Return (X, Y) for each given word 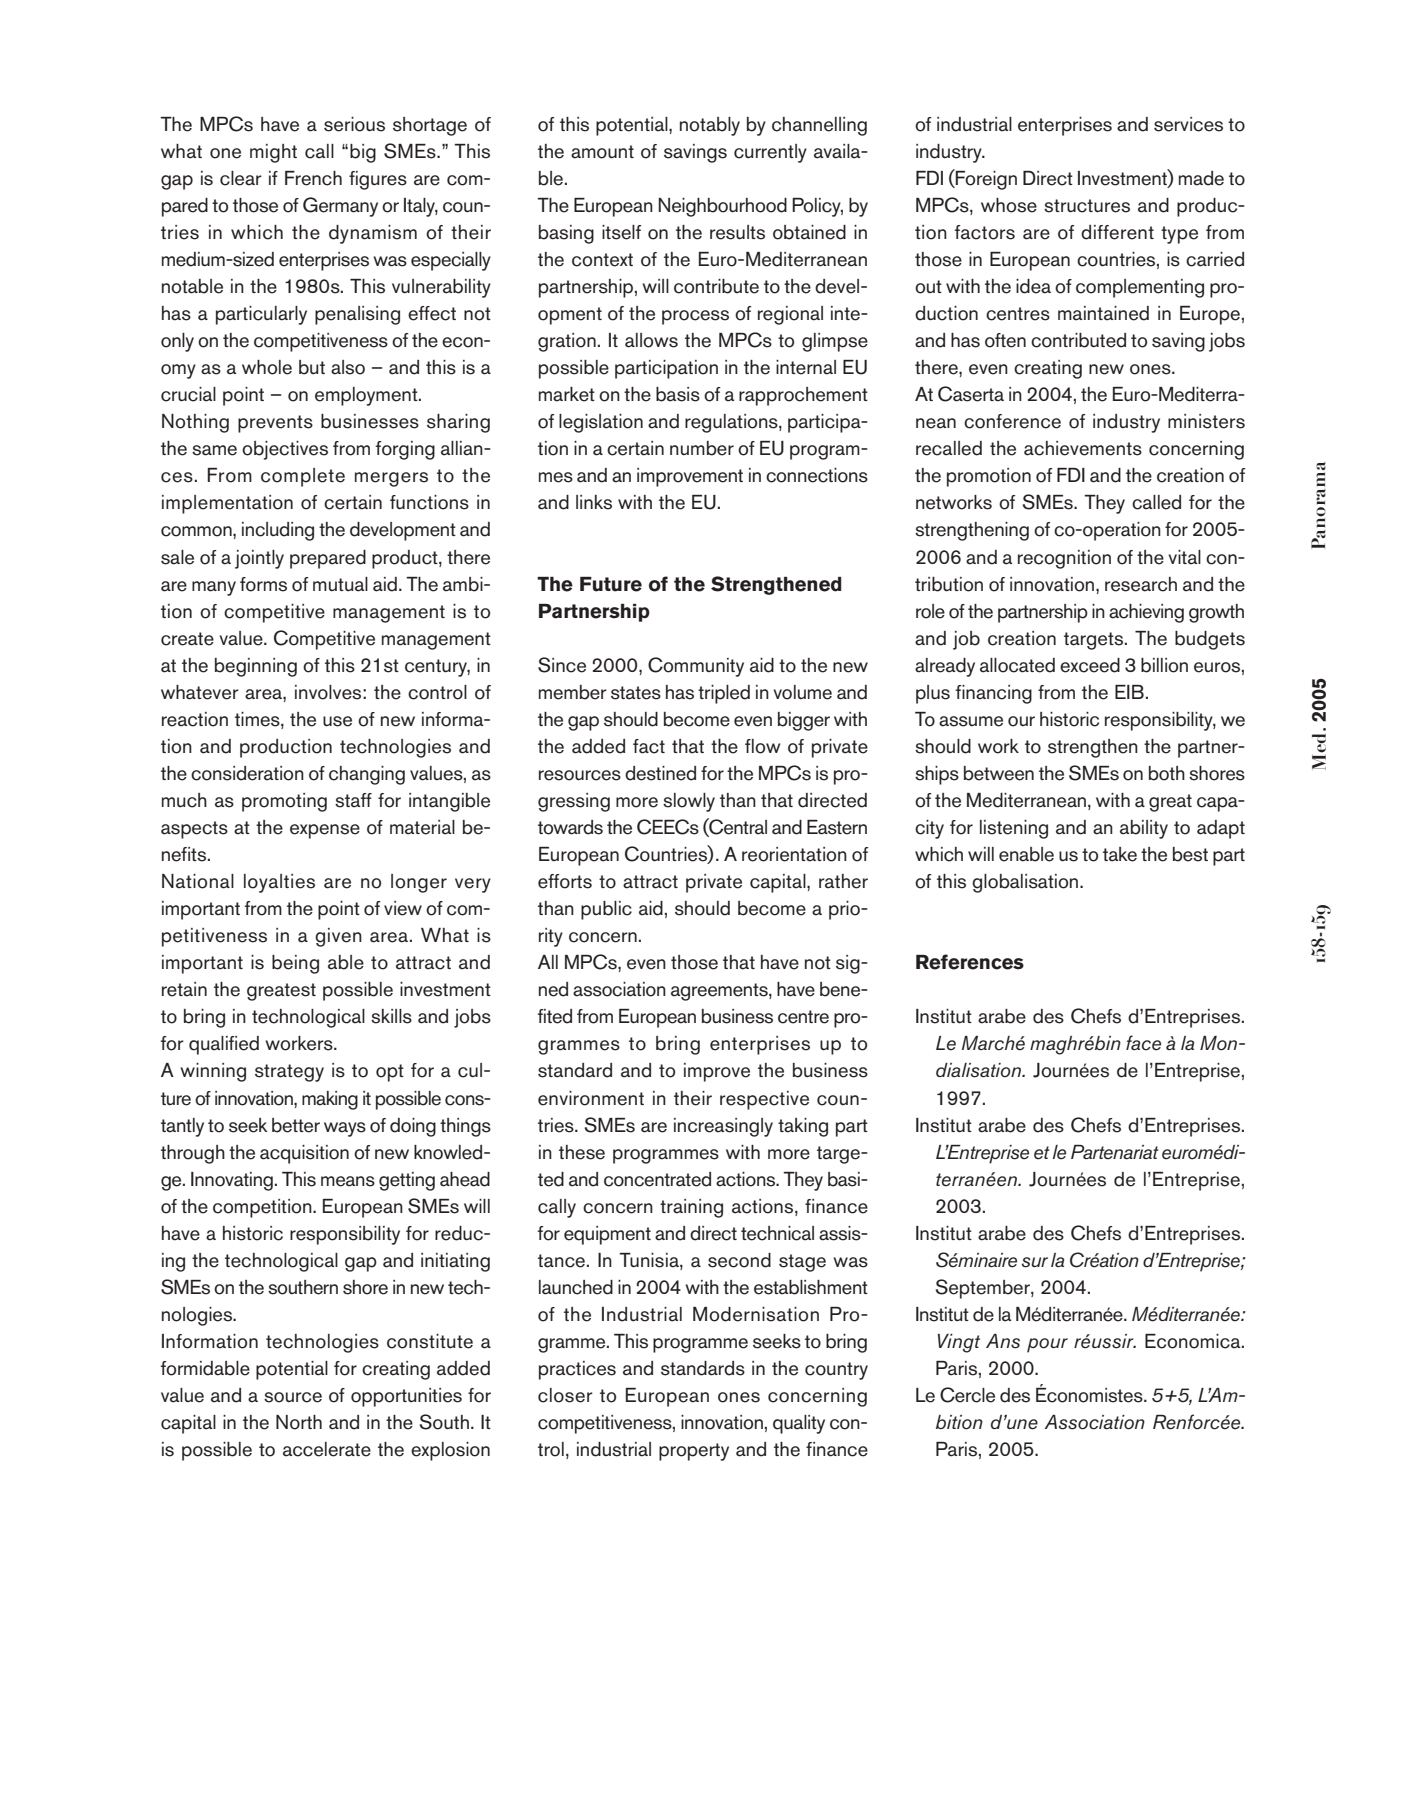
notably (710, 126)
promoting (284, 802)
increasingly (723, 1127)
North (299, 1422)
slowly (689, 802)
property (694, 1452)
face (1143, 1043)
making (330, 1100)
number (702, 448)
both (1167, 773)
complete (303, 477)
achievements (1083, 448)
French (313, 178)
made (1201, 178)
